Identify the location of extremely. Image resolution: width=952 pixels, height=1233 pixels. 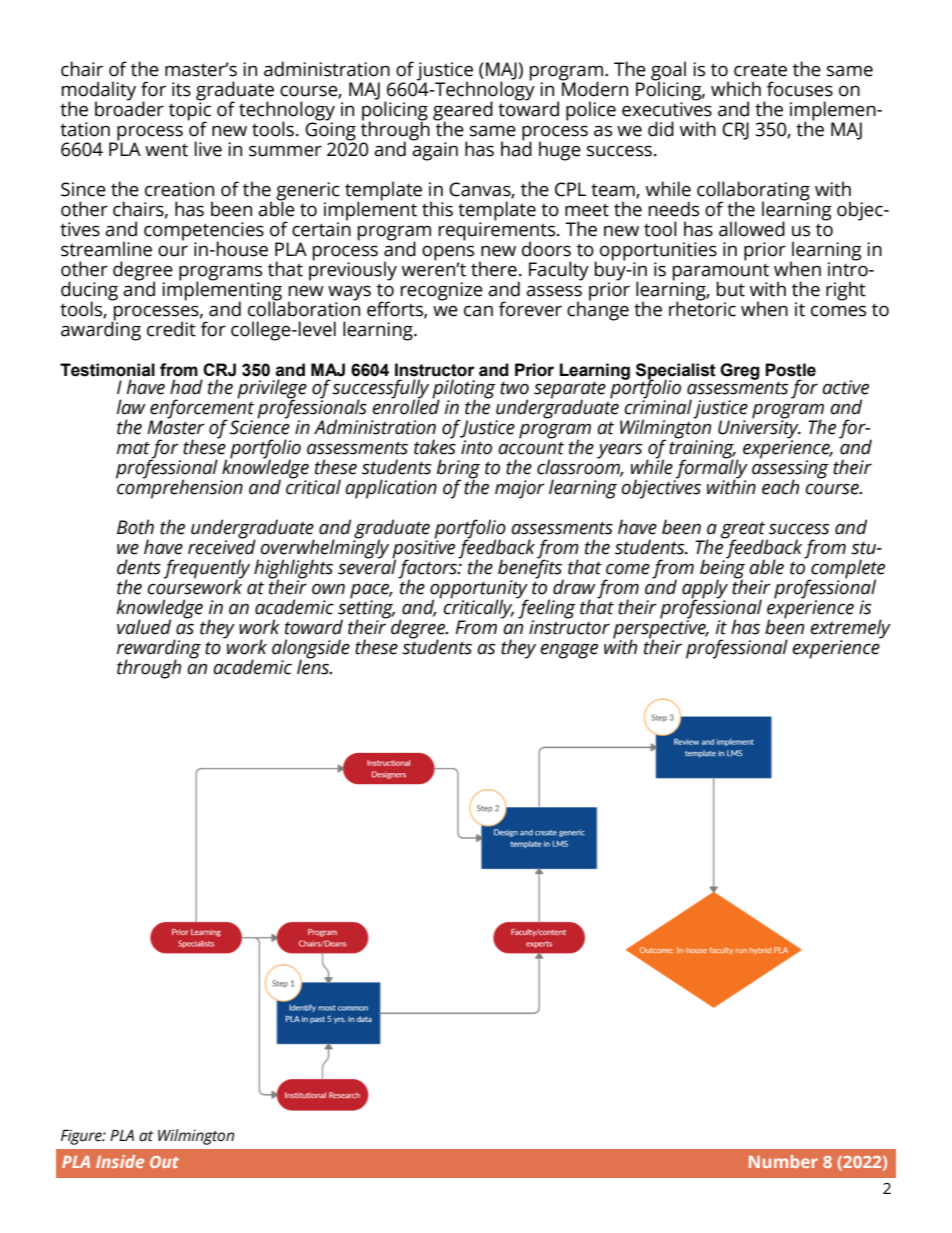
(850, 630).
